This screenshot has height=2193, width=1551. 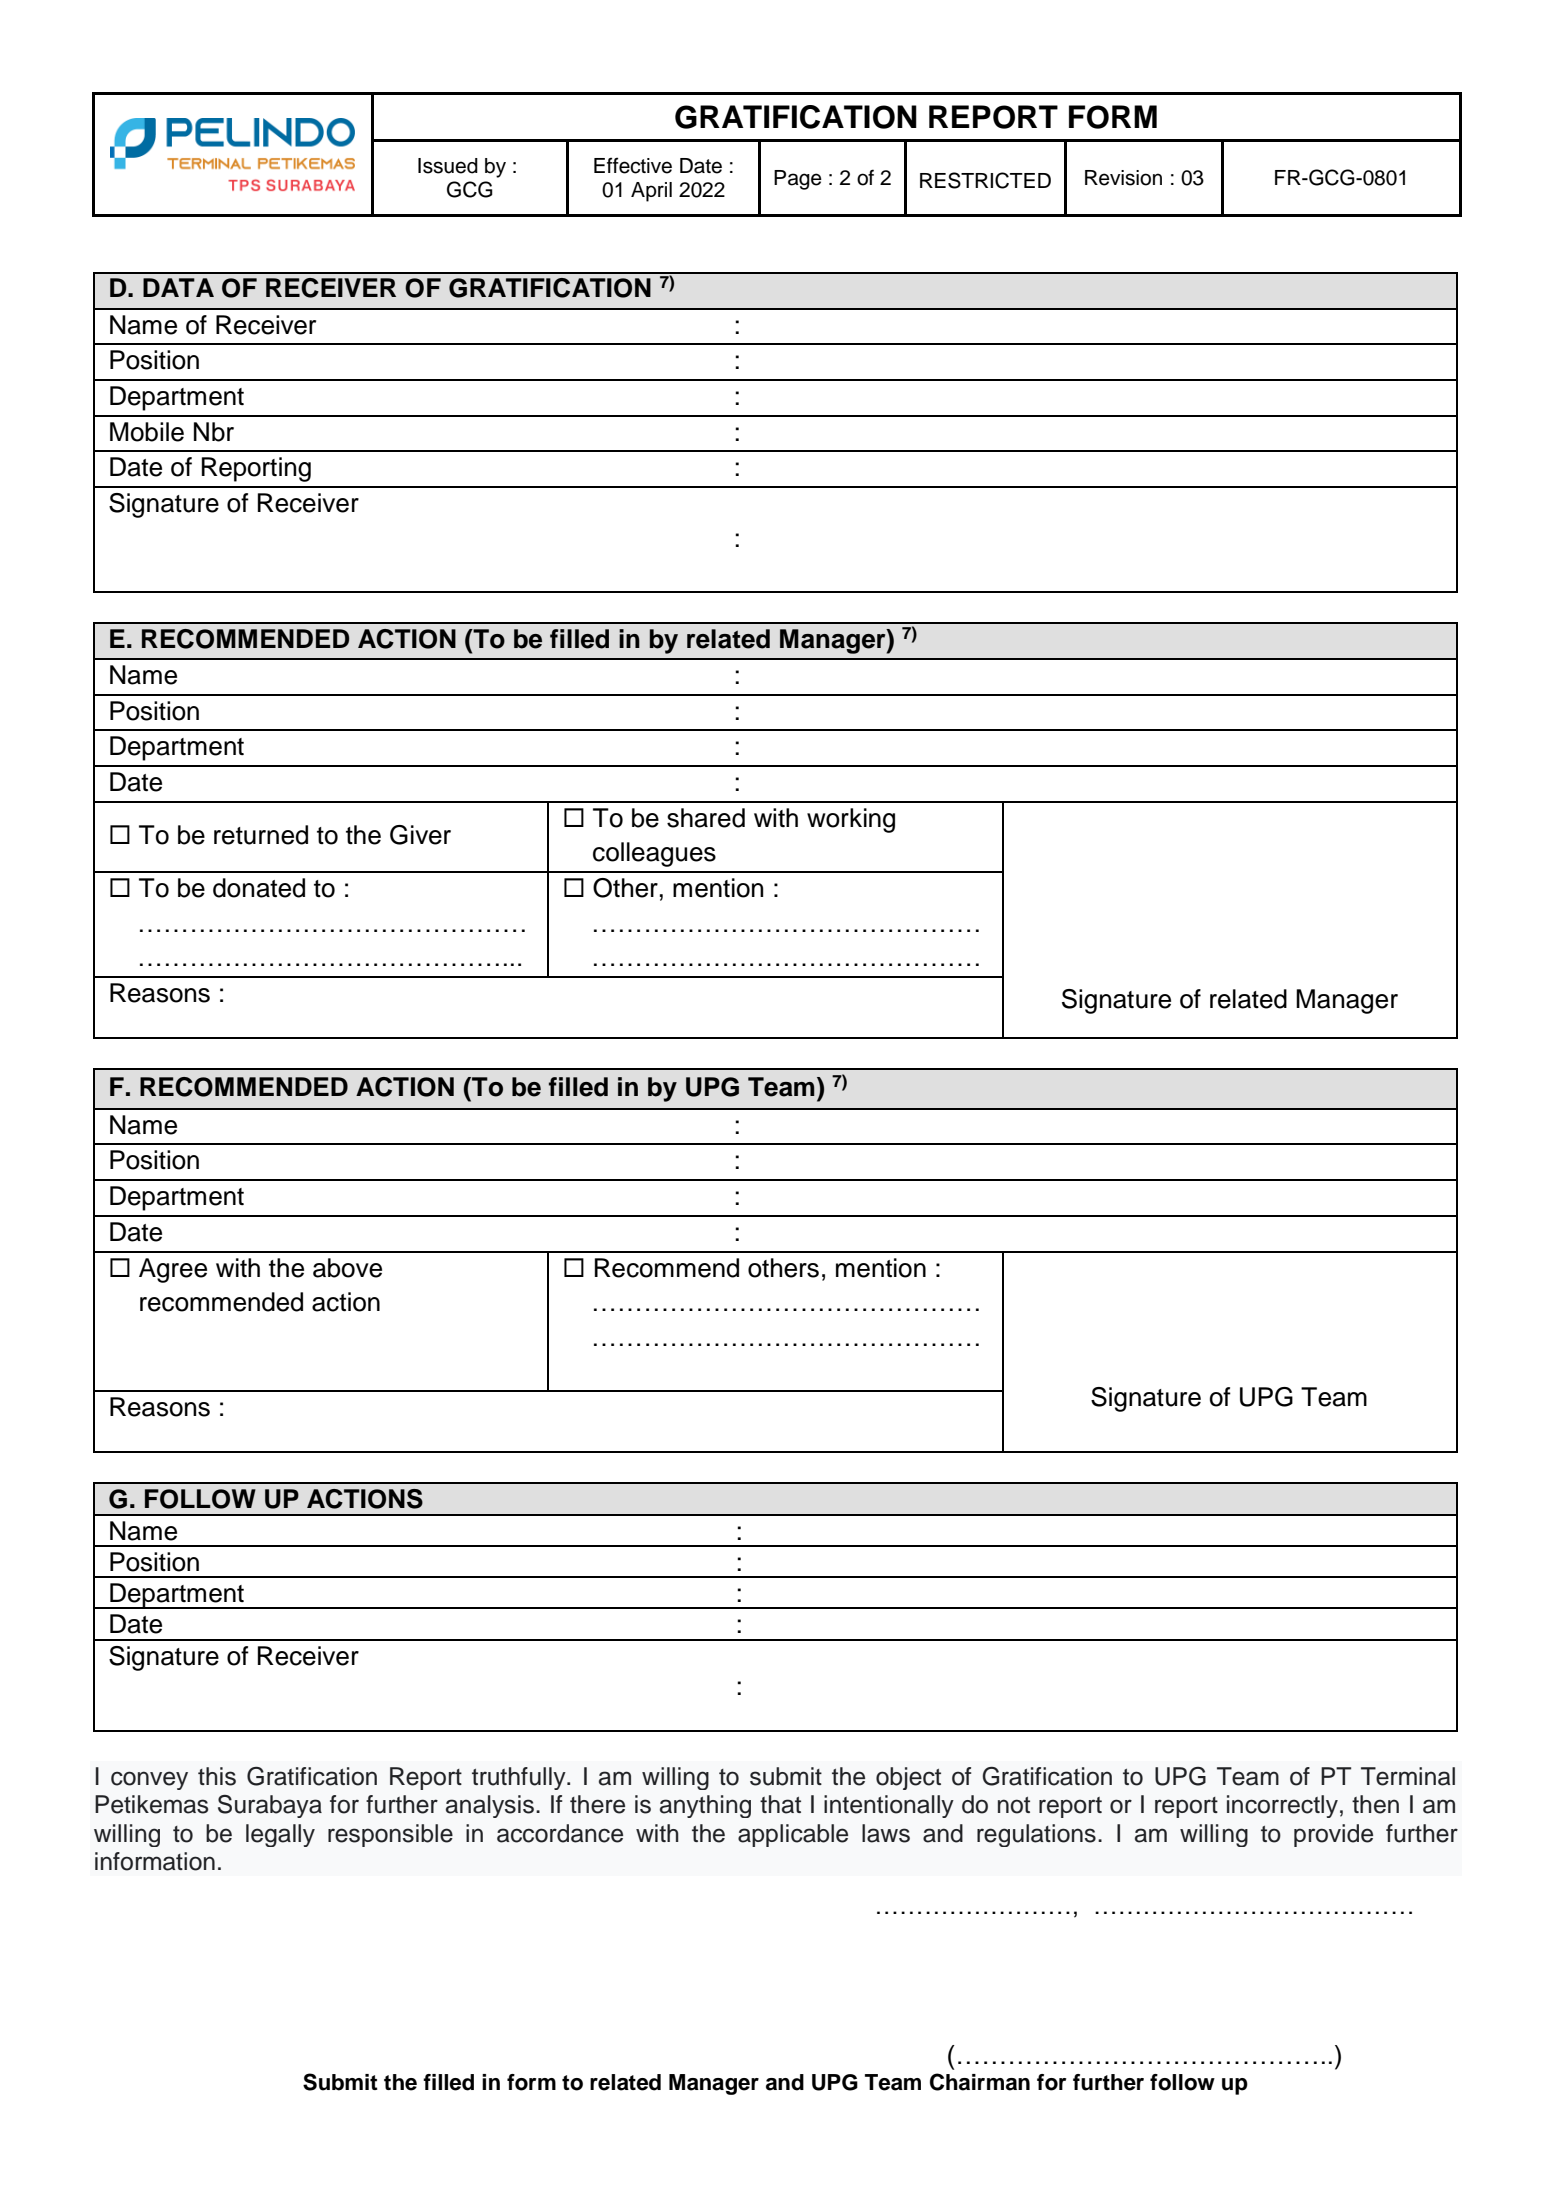 I want to click on working, so click(x=851, y=820).
